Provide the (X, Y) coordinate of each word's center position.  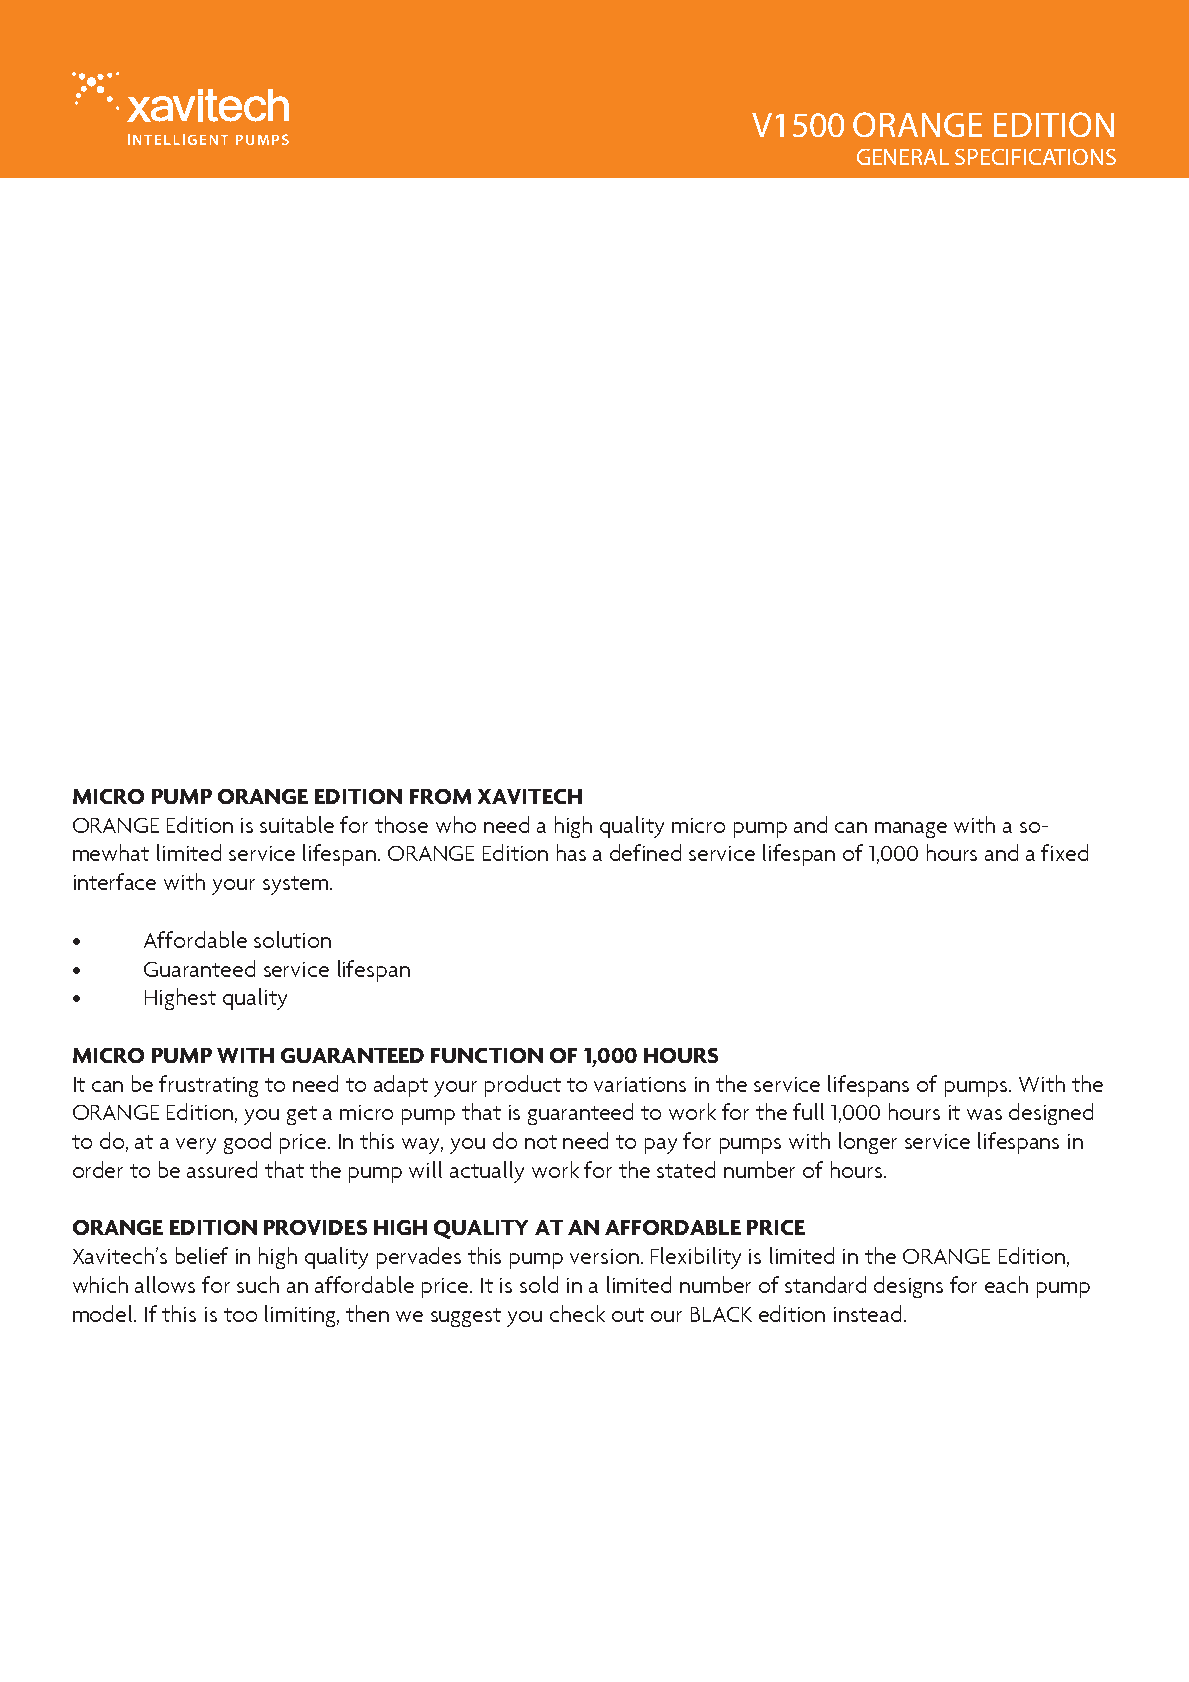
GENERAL (903, 157)
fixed (1064, 852)
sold (539, 1284)
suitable (297, 824)
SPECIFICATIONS (1035, 157)
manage (911, 830)
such (258, 1284)
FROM (440, 796)
